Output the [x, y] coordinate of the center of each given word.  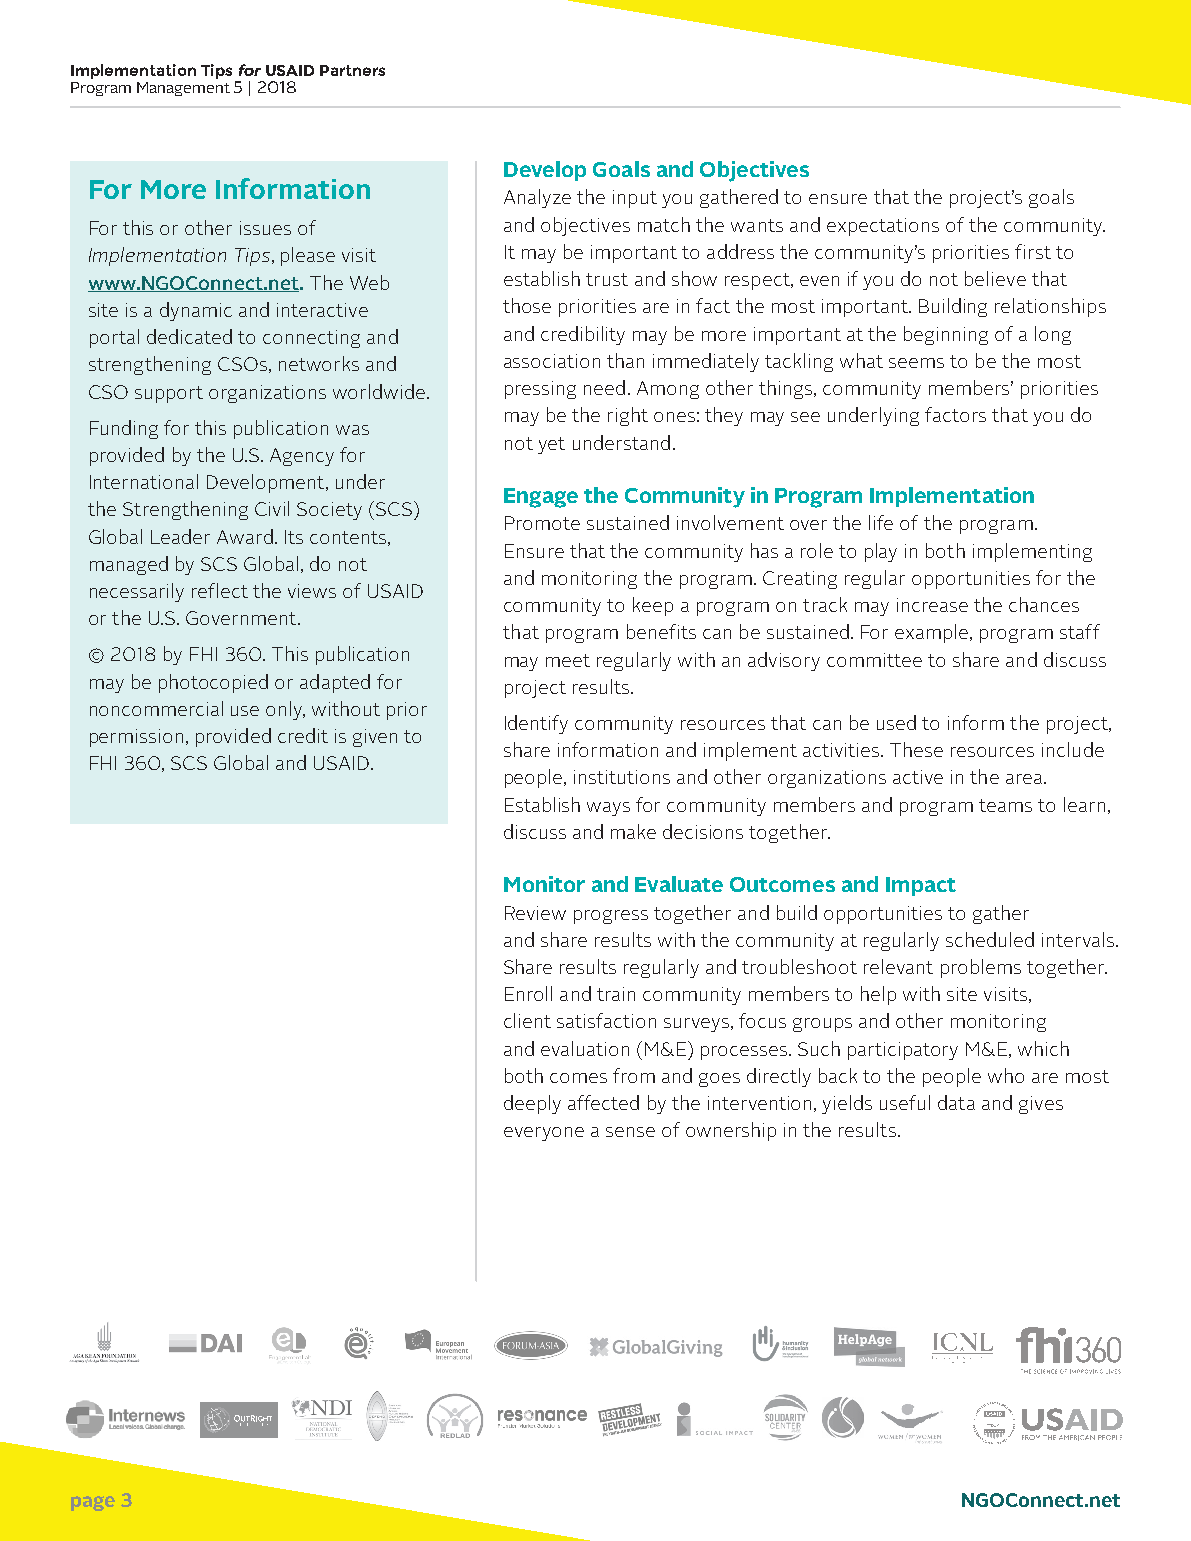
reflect [220, 590]
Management [183, 89]
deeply [532, 1104]
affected [603, 1102]
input [635, 199]
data [956, 1102]
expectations [883, 227]
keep [653, 606]
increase [932, 605]
